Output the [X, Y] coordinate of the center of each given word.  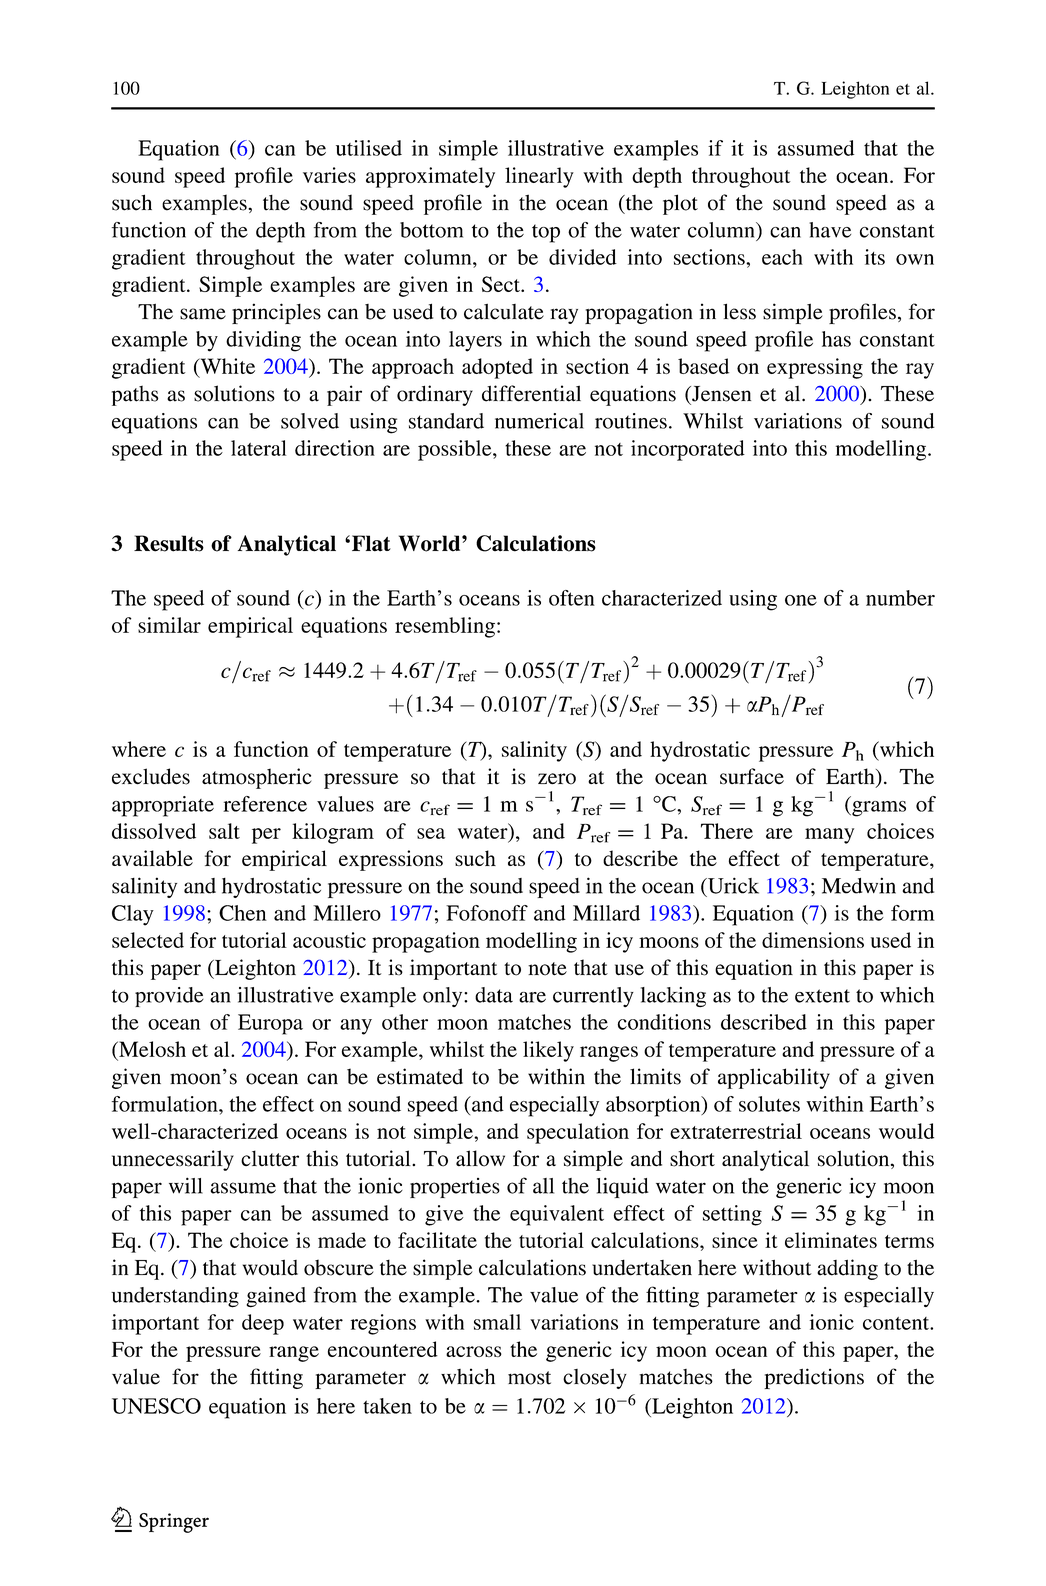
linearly [539, 177]
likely [548, 1051]
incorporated [688, 450]
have [830, 230]
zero [557, 779]
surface [752, 776]
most [529, 1378]
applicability [774, 1078]
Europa [270, 1024]
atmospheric [257, 778]
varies [329, 175]
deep [263, 1324]
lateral [258, 448]
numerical [539, 421]
